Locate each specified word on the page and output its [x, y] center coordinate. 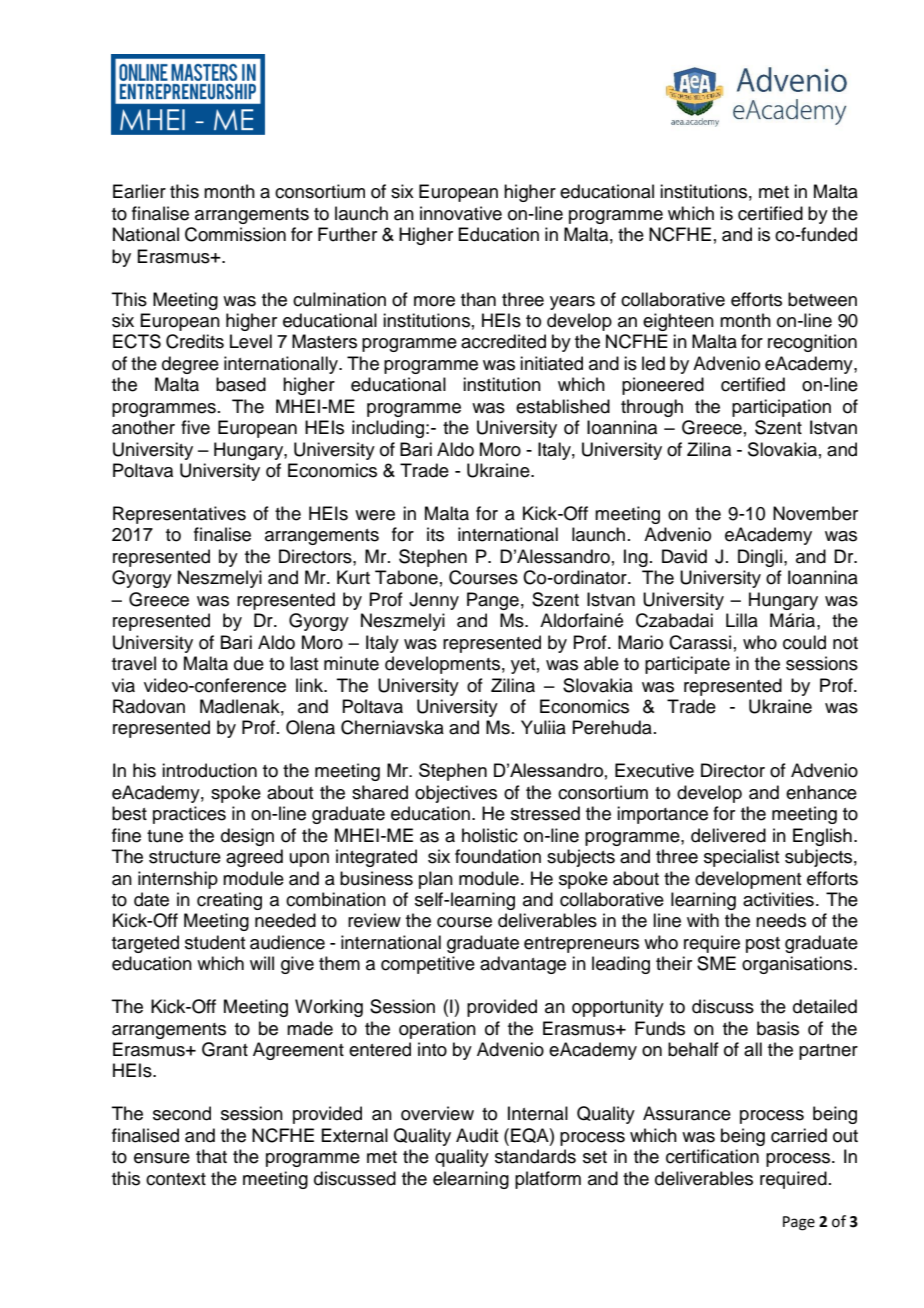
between [822, 299]
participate [687, 665]
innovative [461, 213]
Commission [235, 234]
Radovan [149, 706]
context [176, 1179]
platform [548, 1180]
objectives [456, 794]
